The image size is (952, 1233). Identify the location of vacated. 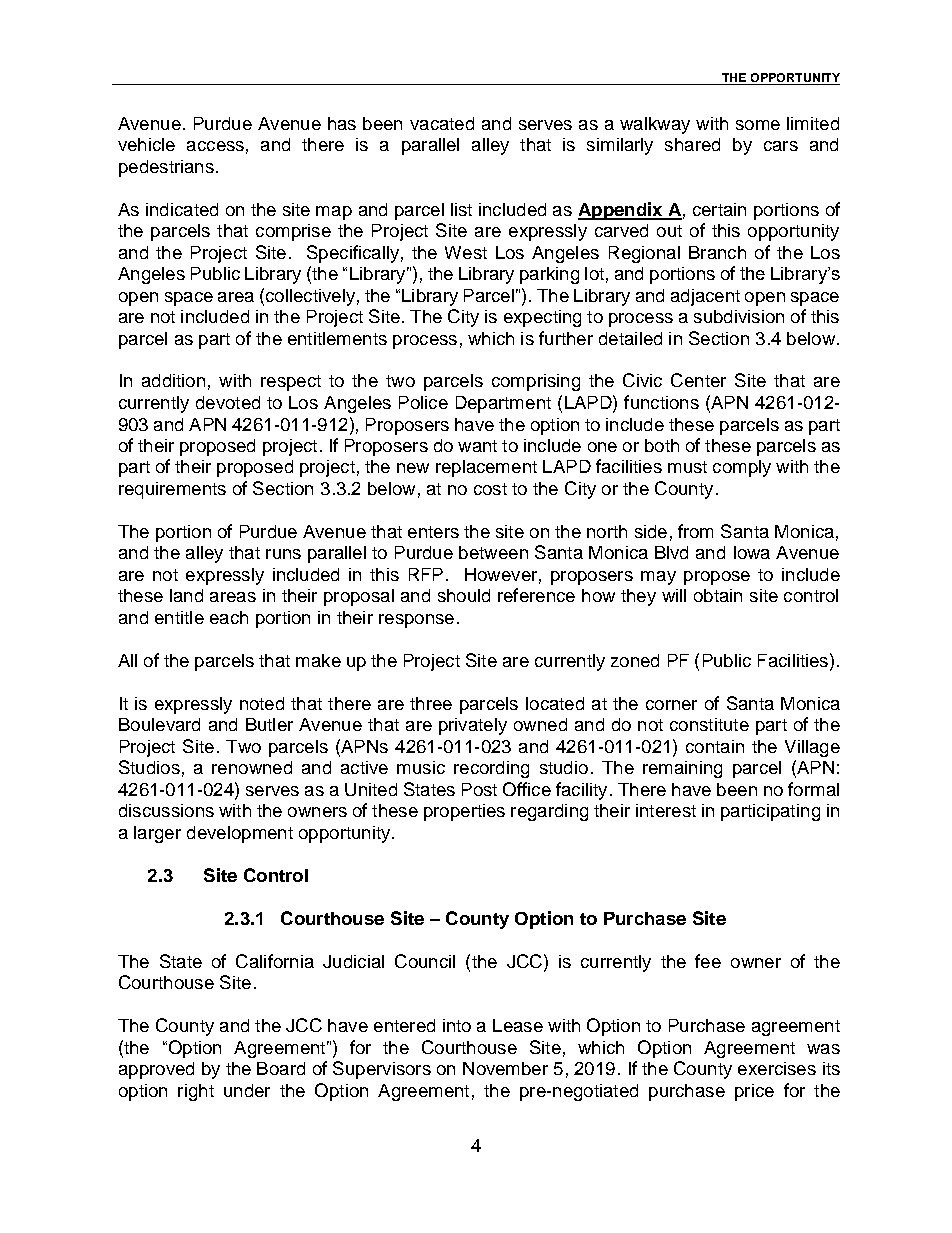
(442, 123).
